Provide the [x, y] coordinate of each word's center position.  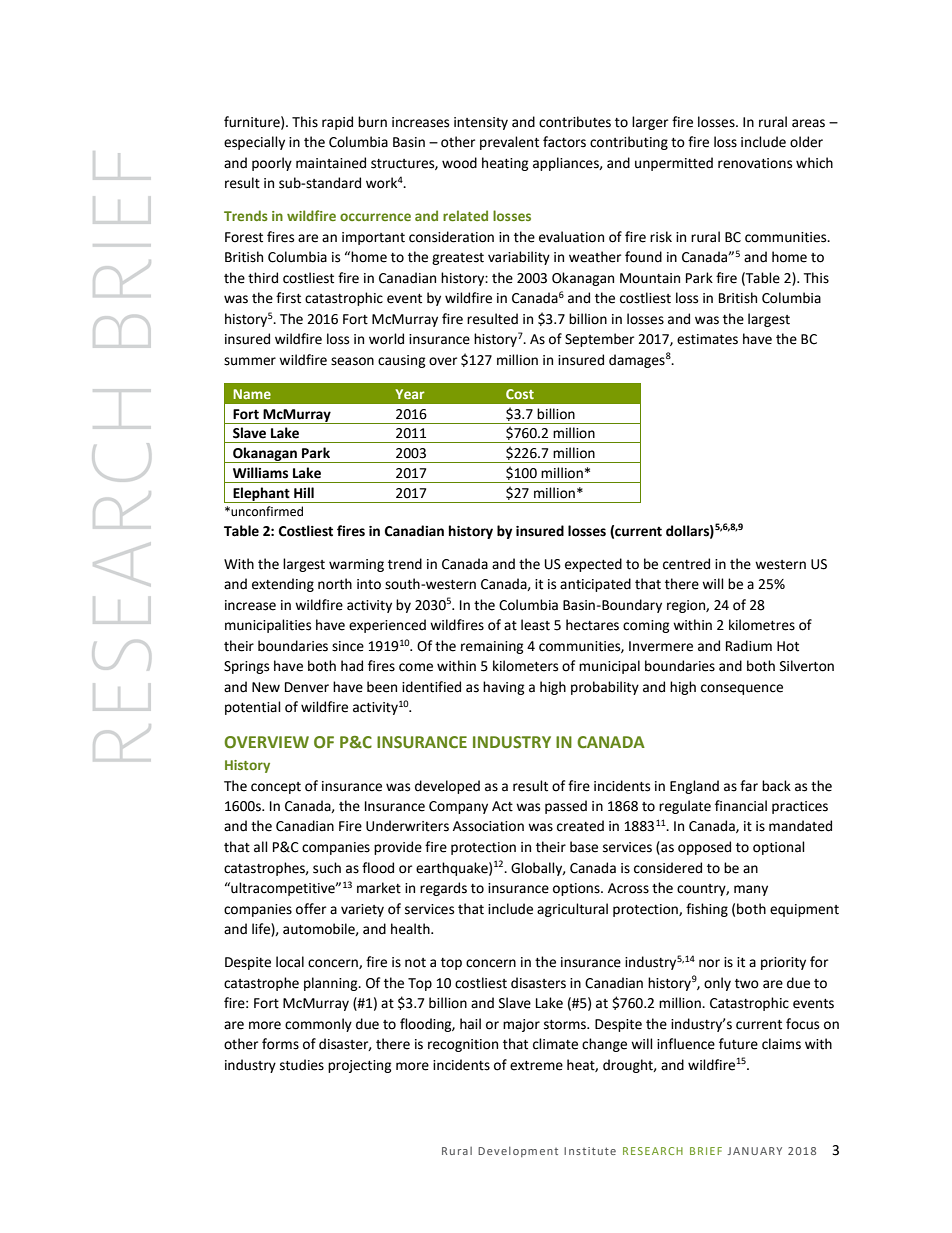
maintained [331, 163]
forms [280, 1044]
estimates [707, 339]
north [335, 584]
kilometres [762, 625]
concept [276, 788]
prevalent [509, 143]
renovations [755, 163]
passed [566, 807]
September [599, 340]
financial [741, 806]
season [352, 361]
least [535, 625]
